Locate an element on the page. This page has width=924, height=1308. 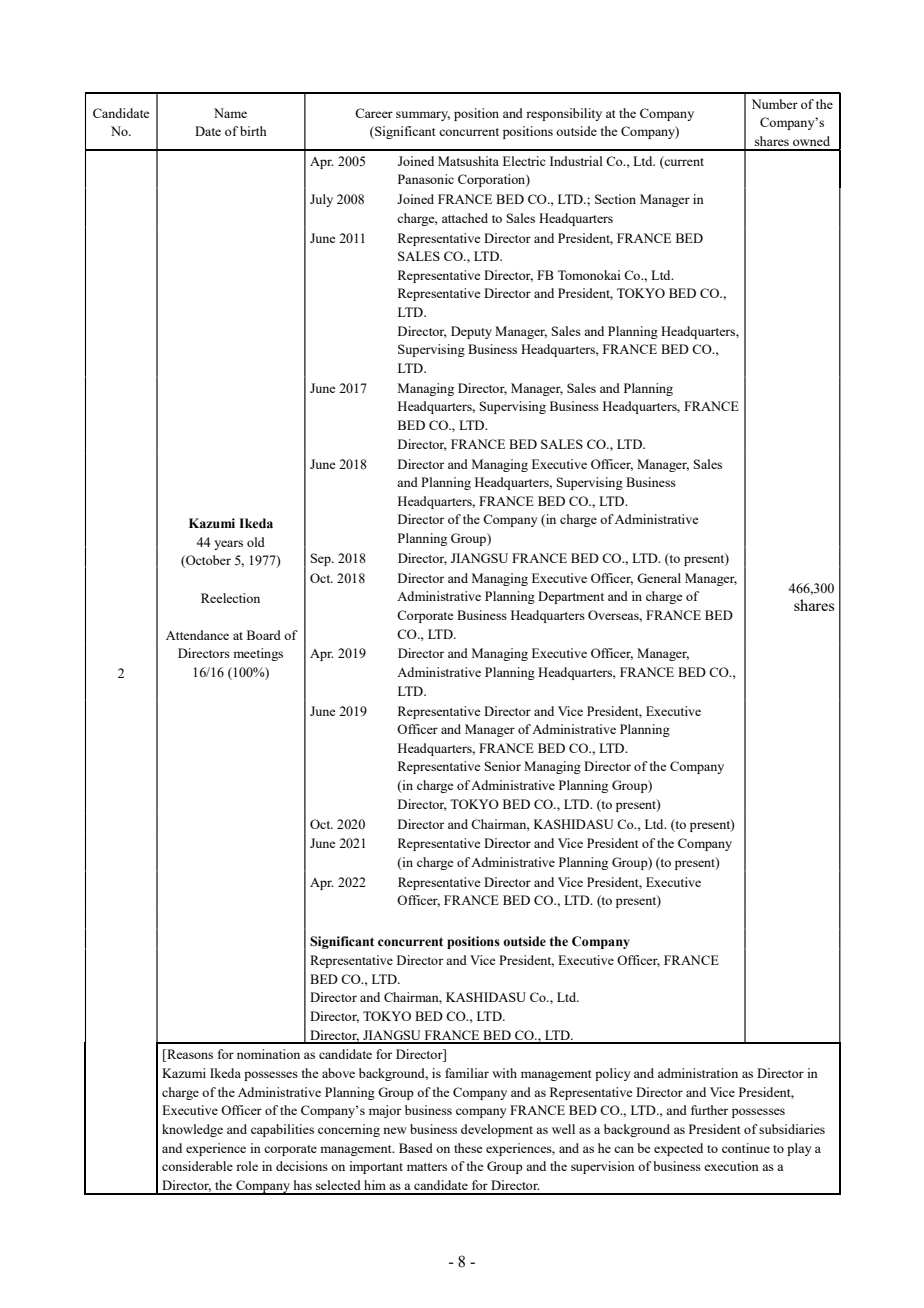
Department is located at coordinates (571, 597).
